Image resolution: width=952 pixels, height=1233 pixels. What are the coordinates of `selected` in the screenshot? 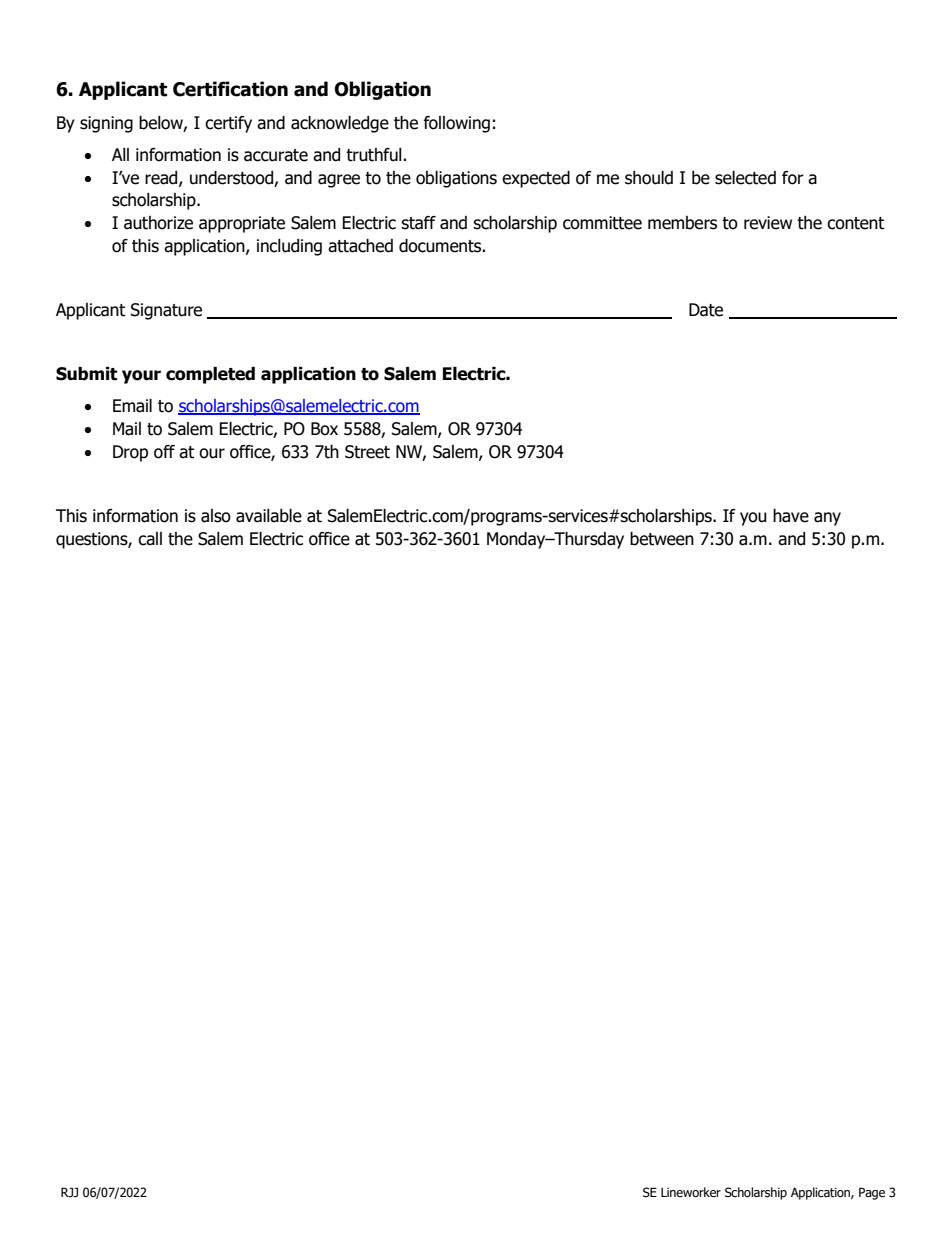 It's located at (745, 178).
